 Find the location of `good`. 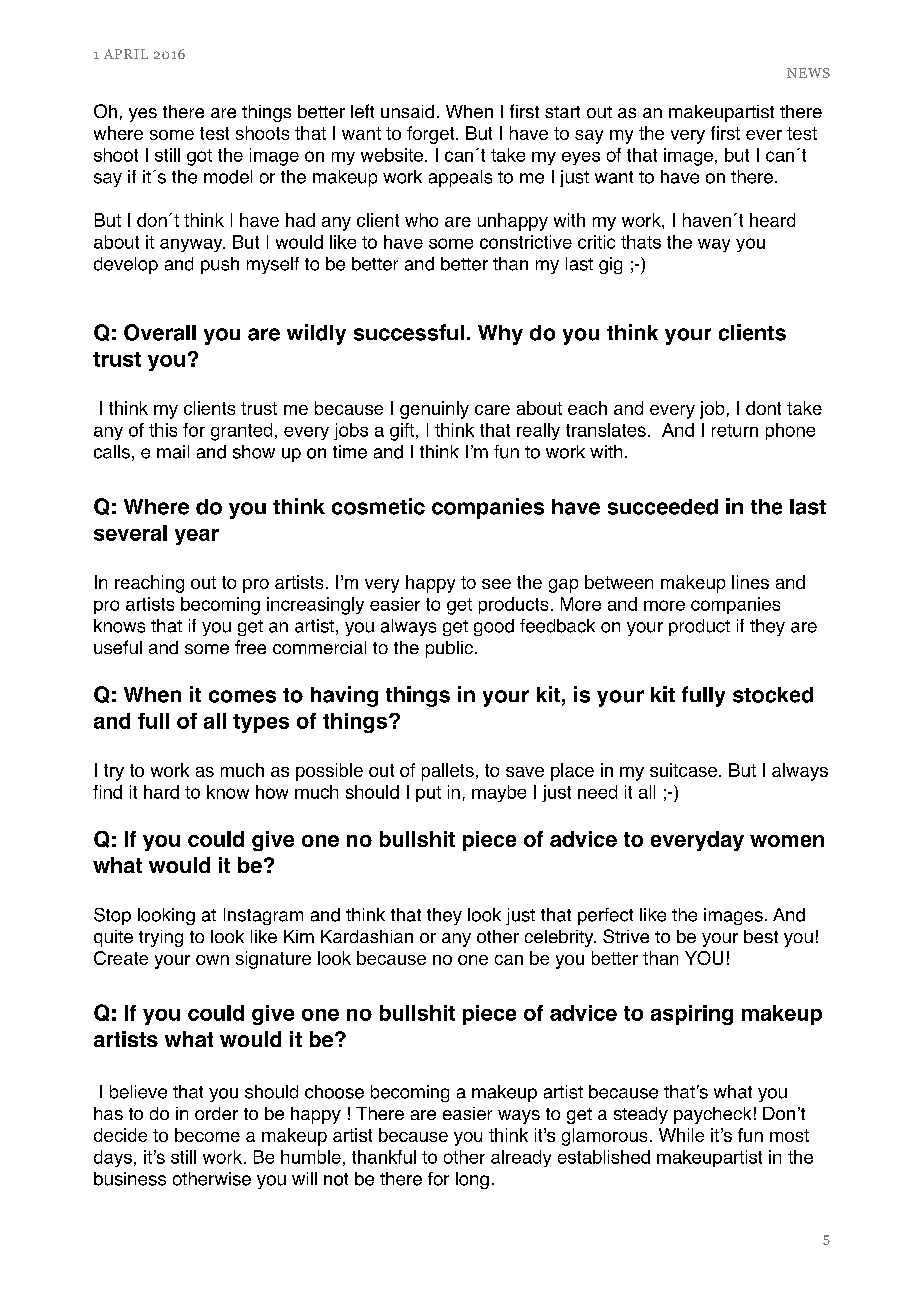

good is located at coordinates (494, 627).
